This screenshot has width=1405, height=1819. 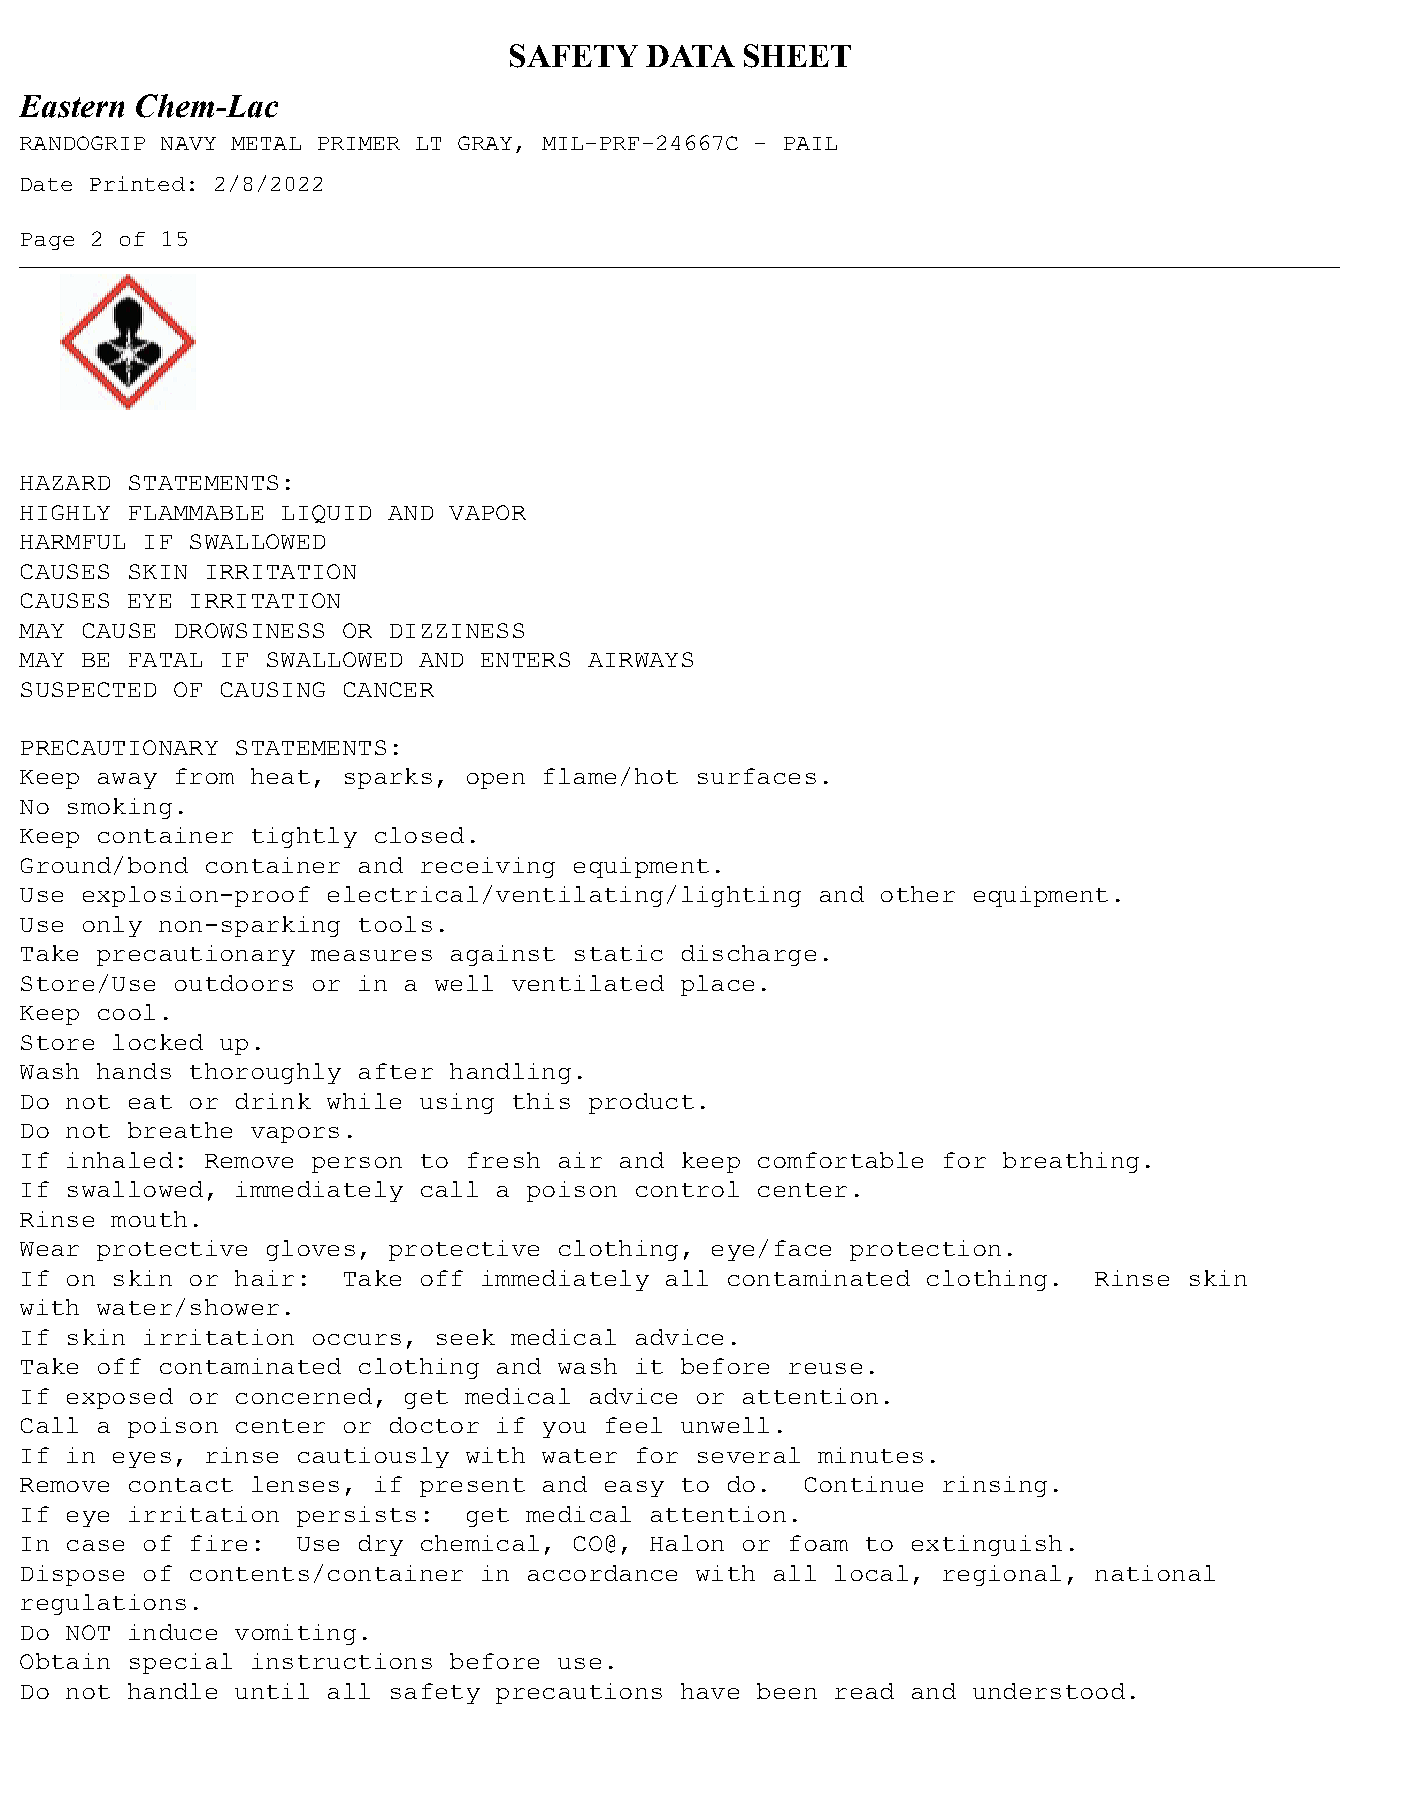 I want to click on induce, so click(x=173, y=1632).
